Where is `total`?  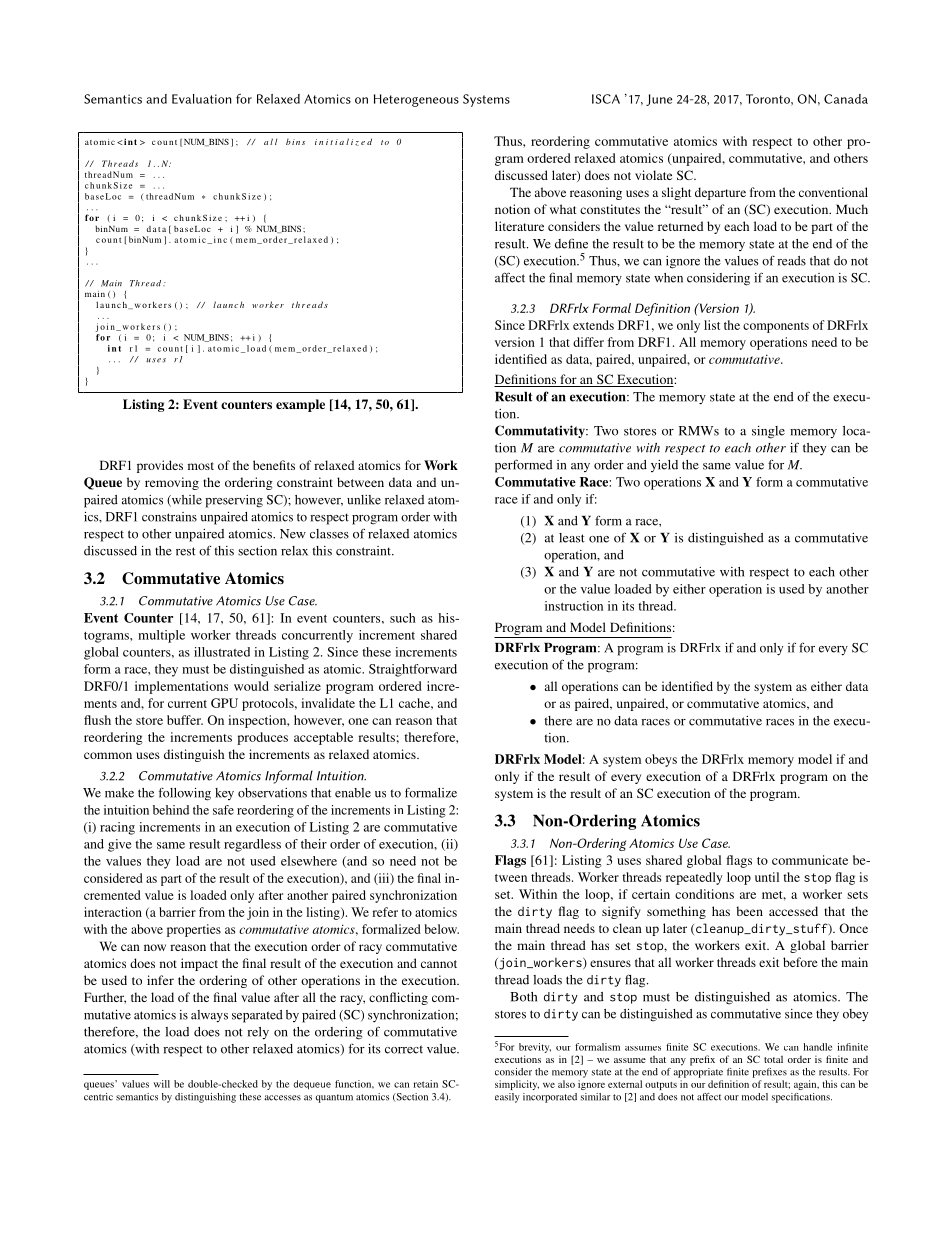 total is located at coordinates (773, 1059).
